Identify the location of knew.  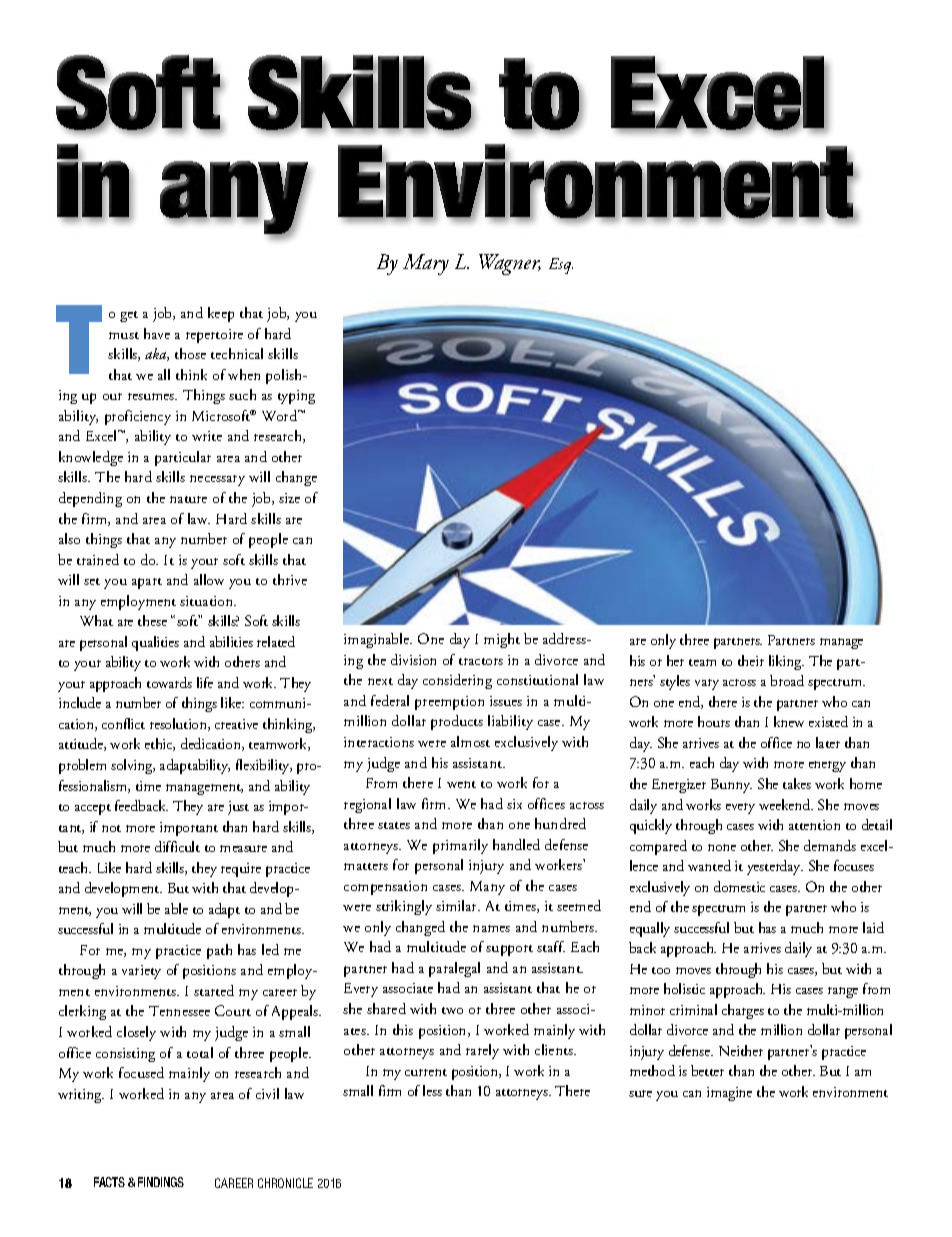
(789, 721).
